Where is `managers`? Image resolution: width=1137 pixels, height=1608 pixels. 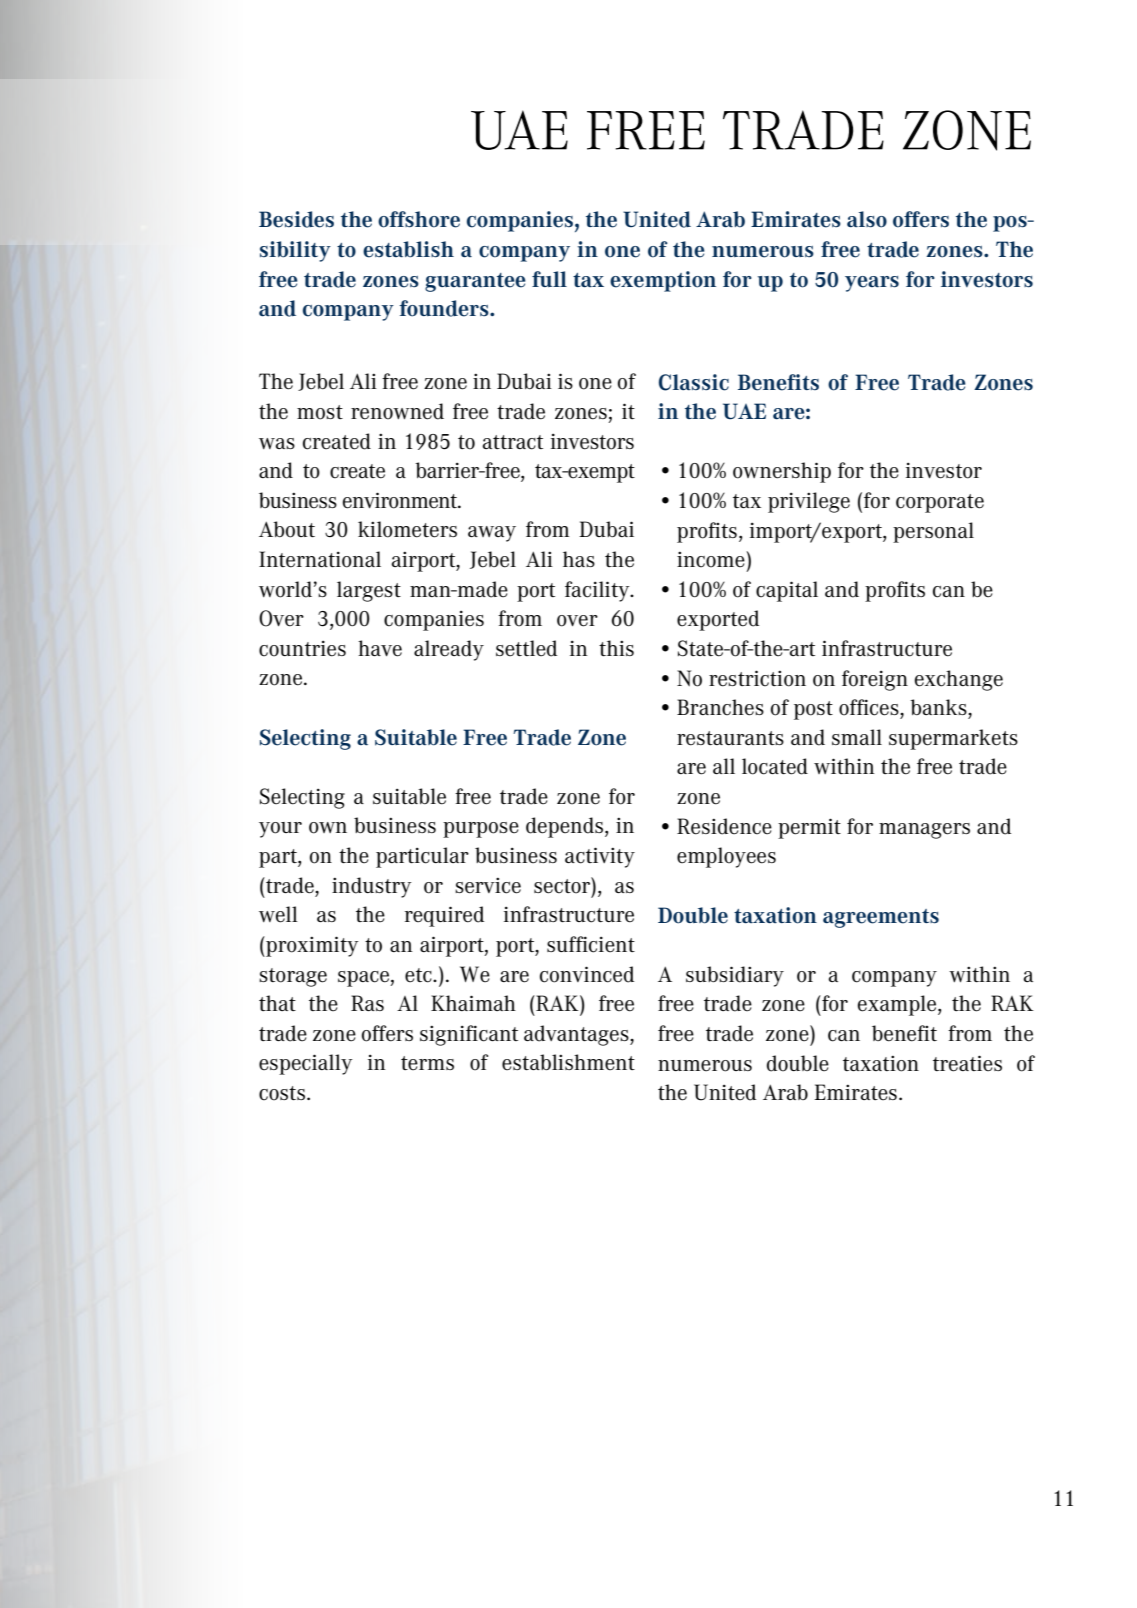 managers is located at coordinates (924, 831).
